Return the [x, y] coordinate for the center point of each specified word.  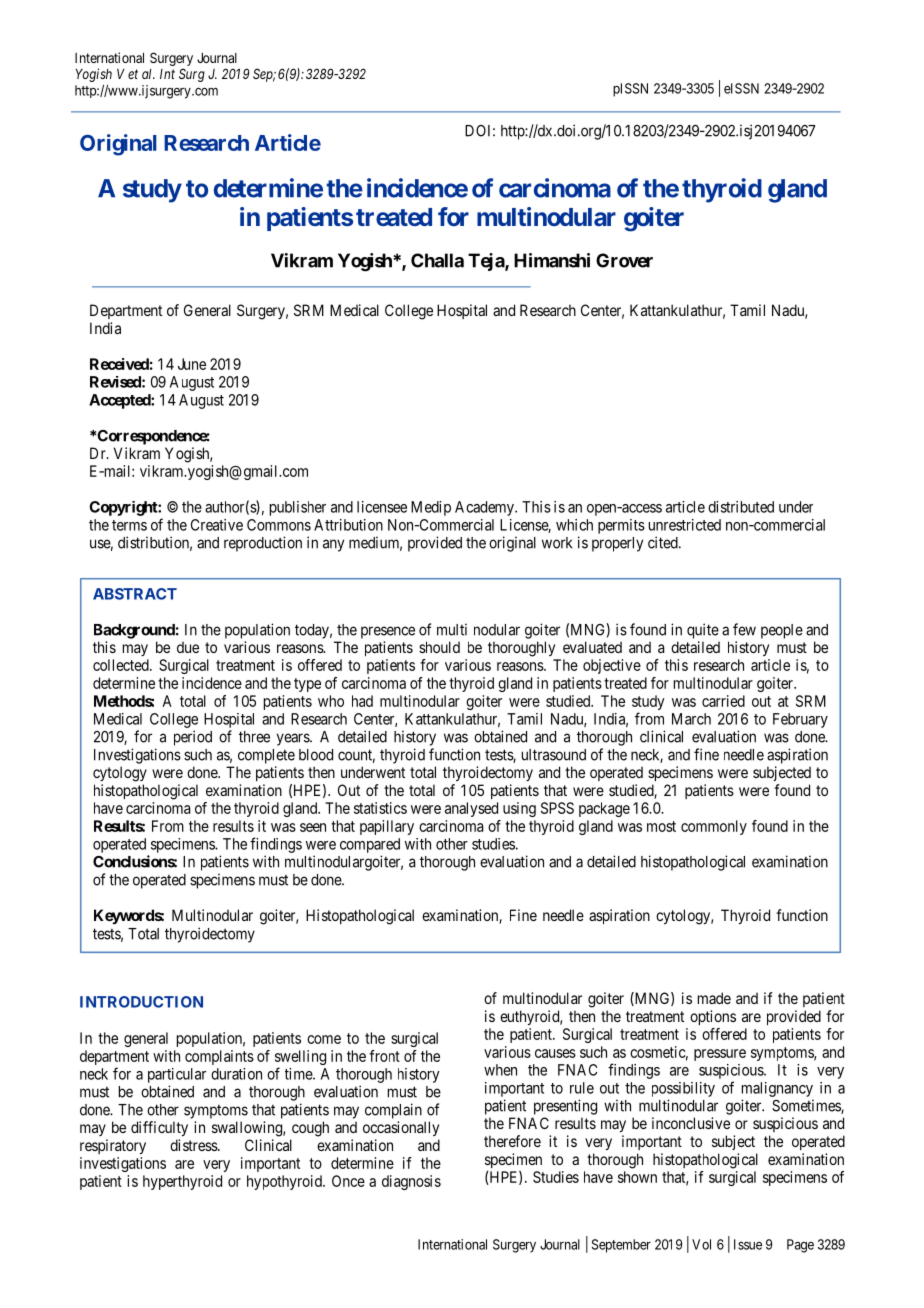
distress [194, 1145]
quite [703, 631]
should [439, 647]
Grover [624, 260]
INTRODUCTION [141, 1002]
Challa [437, 260]
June [192, 364]
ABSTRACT [135, 594]
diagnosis [411, 1182]
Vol [701, 1244]
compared [370, 845]
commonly [714, 827]
